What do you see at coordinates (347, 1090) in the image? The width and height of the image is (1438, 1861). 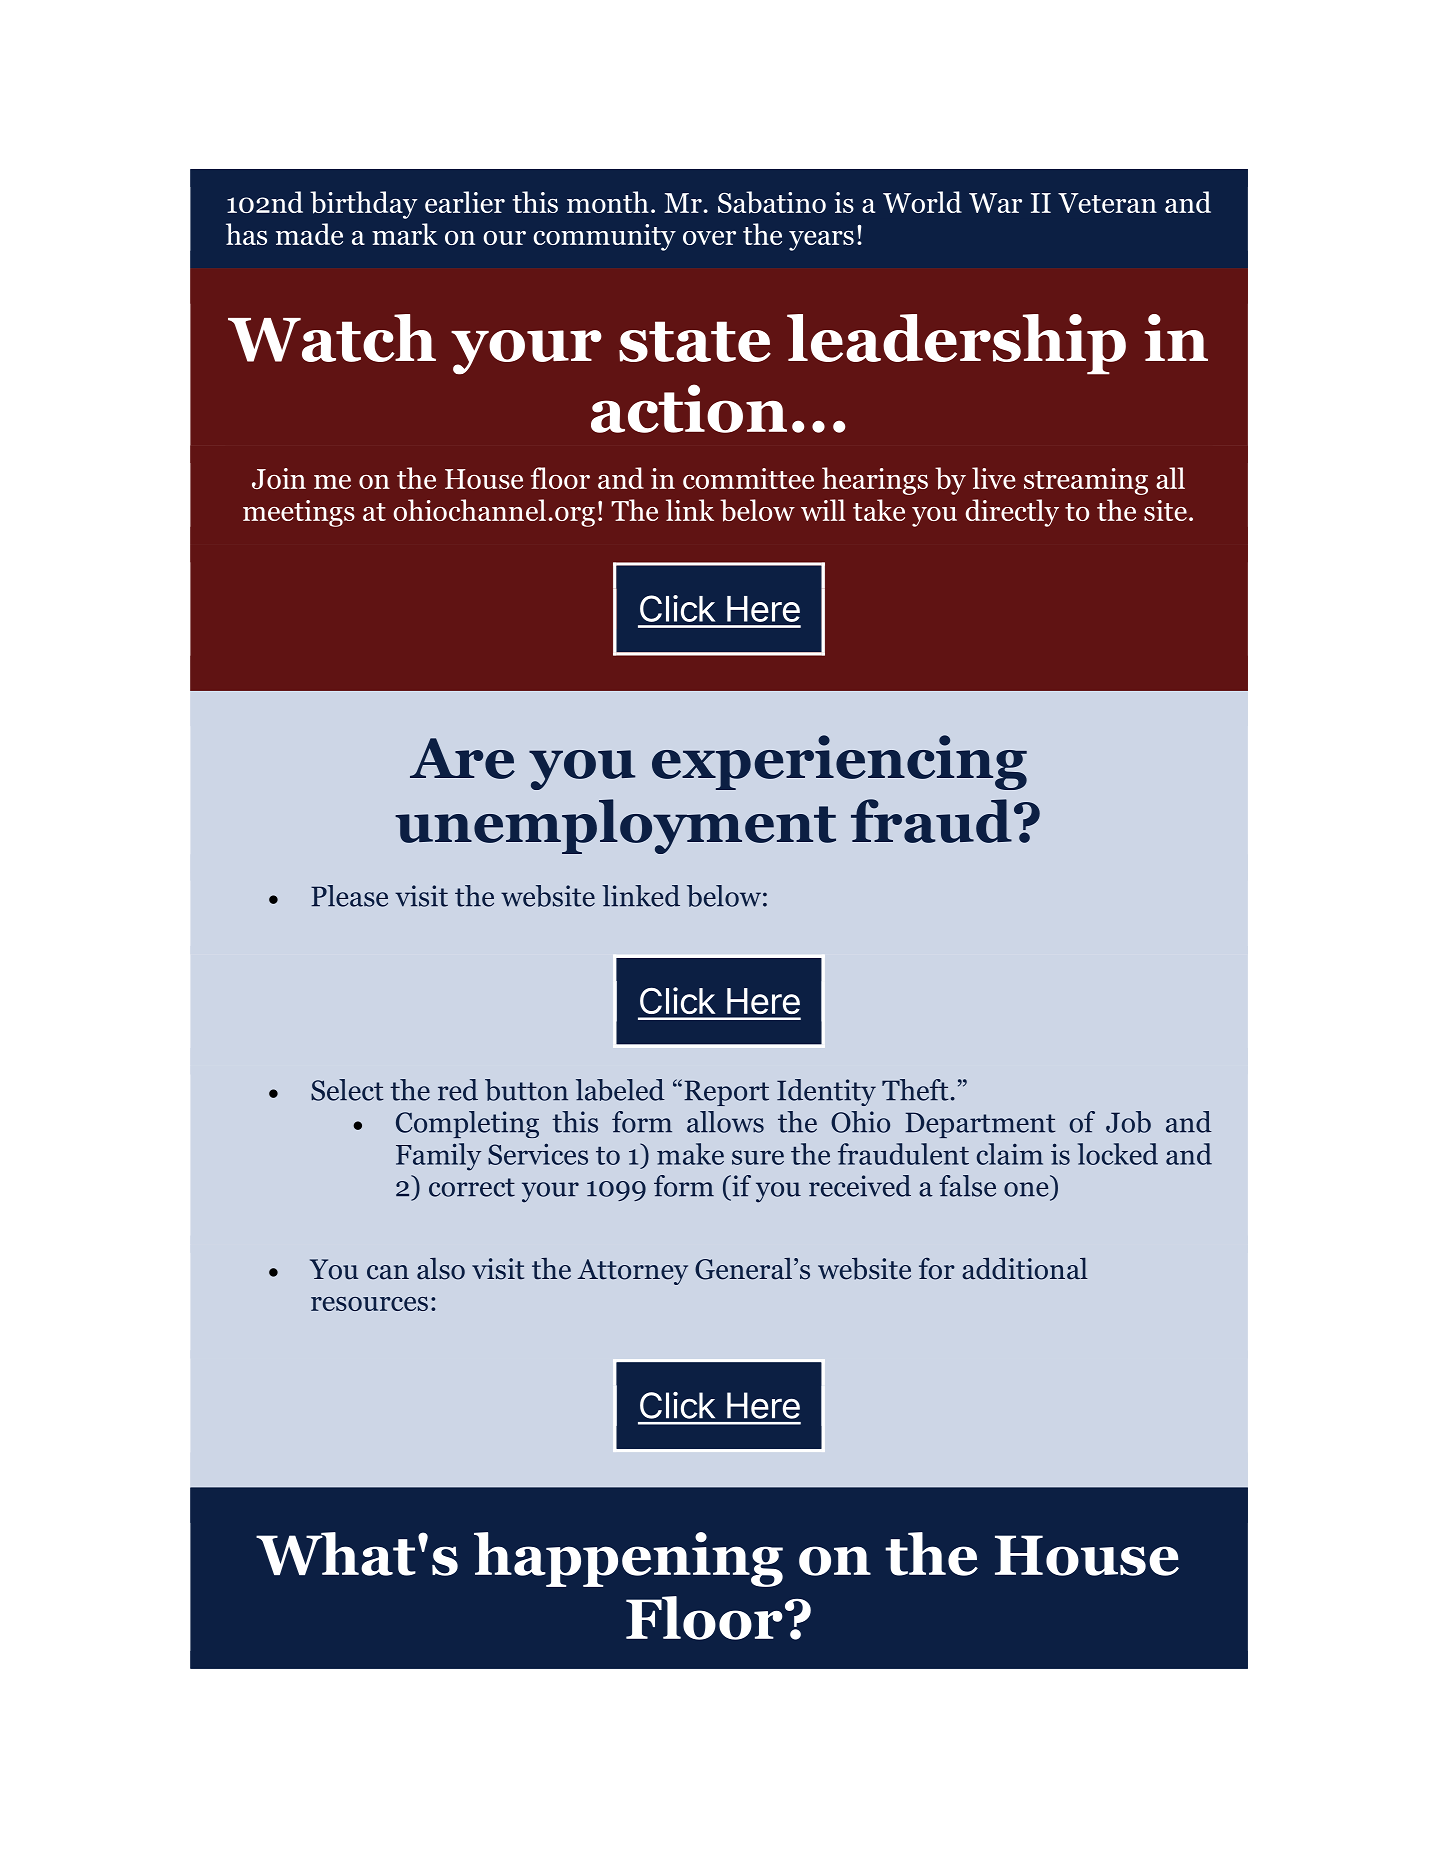 I see `Select` at bounding box center [347, 1090].
